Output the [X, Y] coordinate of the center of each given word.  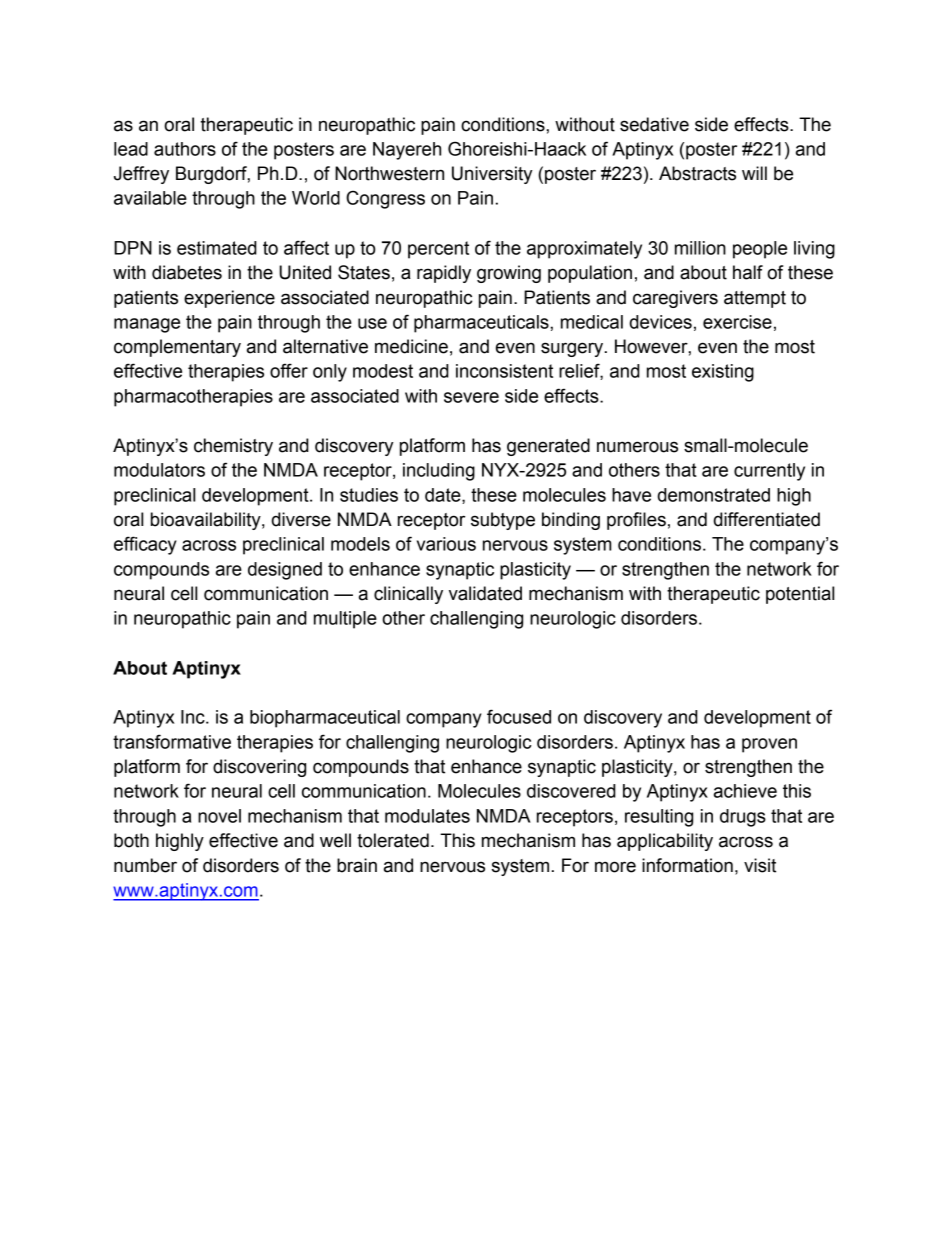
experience [229, 299]
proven [769, 745]
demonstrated [713, 495]
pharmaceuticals [482, 324]
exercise [737, 322]
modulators [159, 470]
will [754, 173]
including [439, 472]
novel [219, 816]
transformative [172, 741]
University [492, 175]
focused [519, 716]
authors [185, 149]
